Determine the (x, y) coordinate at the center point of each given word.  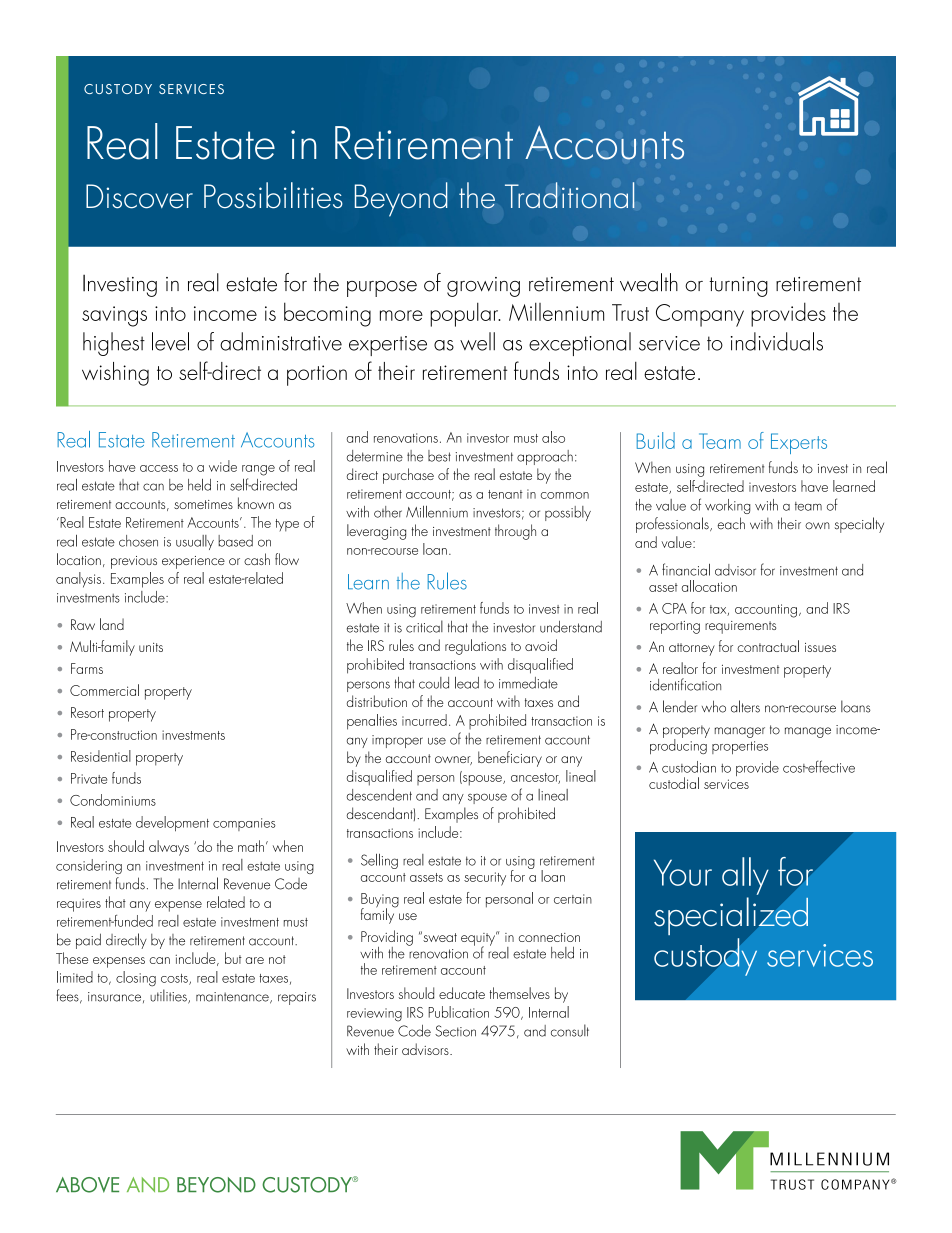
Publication (458, 1012)
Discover (139, 196)
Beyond (401, 199)
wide (223, 466)
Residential (101, 756)
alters (745, 706)
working (727, 506)
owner (453, 760)
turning (738, 287)
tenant (505, 494)
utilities (169, 996)
